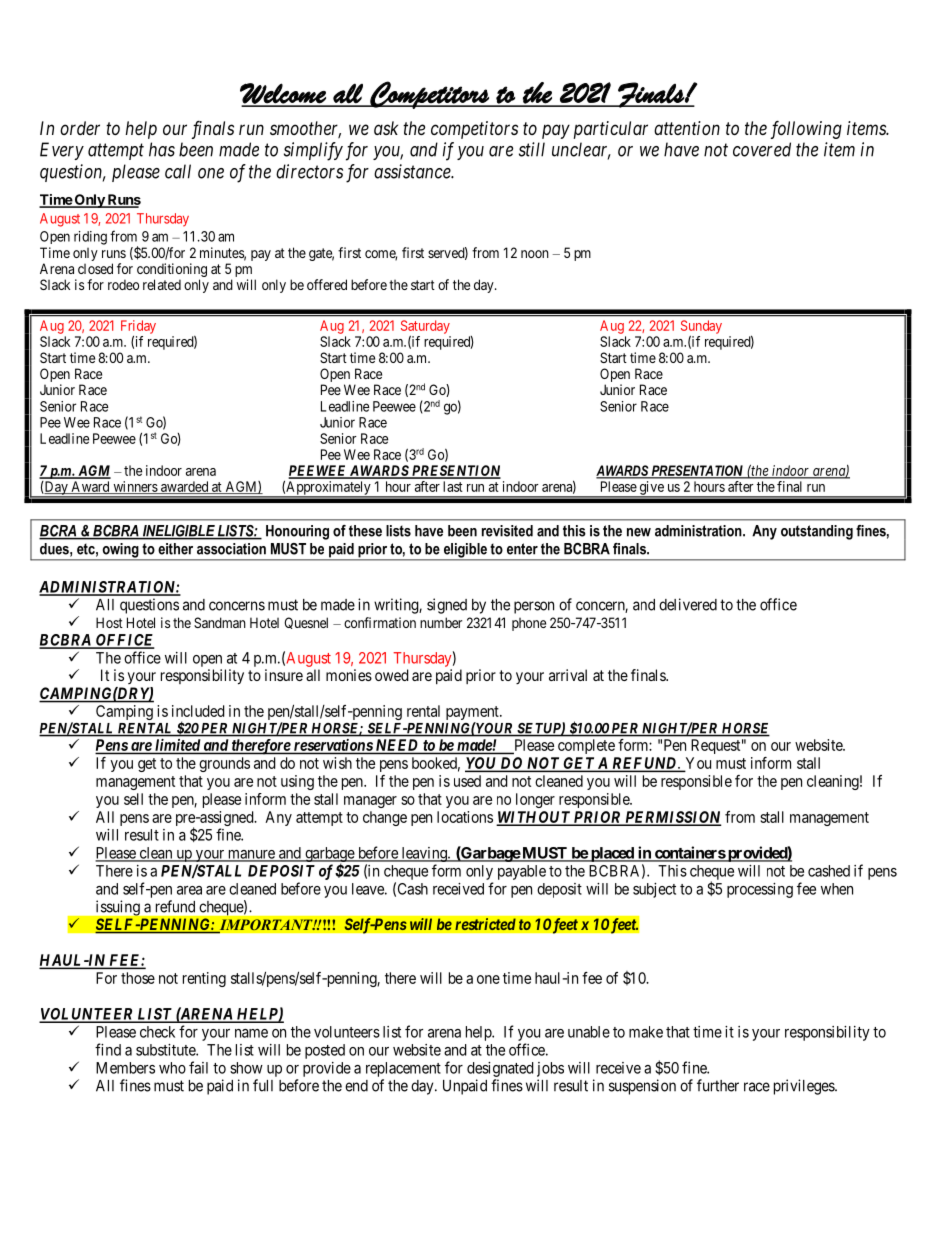 The width and height of the screenshot is (952, 1233). I want to click on replacement, so click(403, 1069).
